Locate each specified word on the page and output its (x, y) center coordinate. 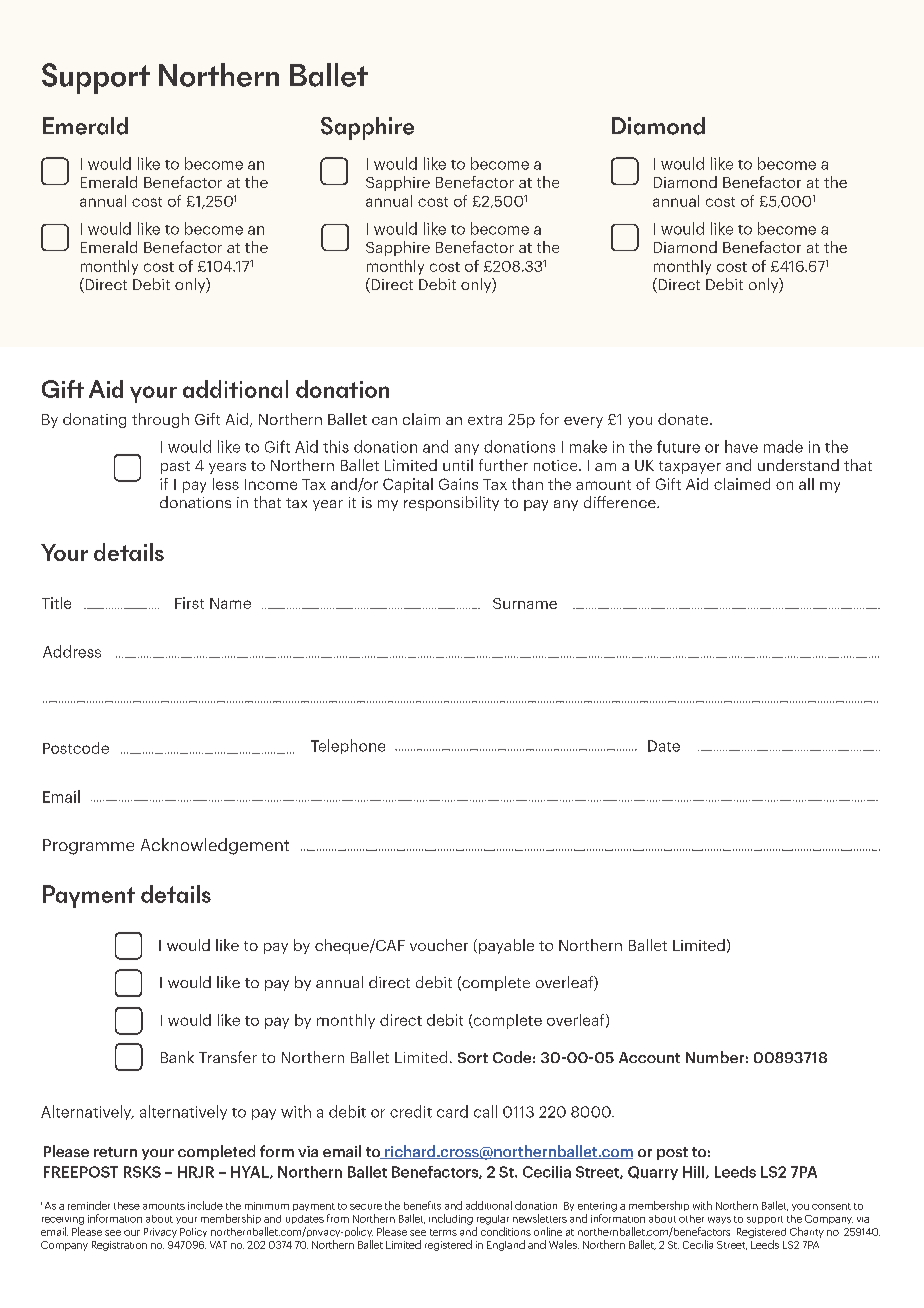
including (451, 1219)
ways (719, 1220)
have (741, 446)
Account (649, 1057)
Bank (177, 1057)
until (458, 465)
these (127, 1206)
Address (72, 651)
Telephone (348, 746)
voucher (439, 945)
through (160, 420)
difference (621, 502)
